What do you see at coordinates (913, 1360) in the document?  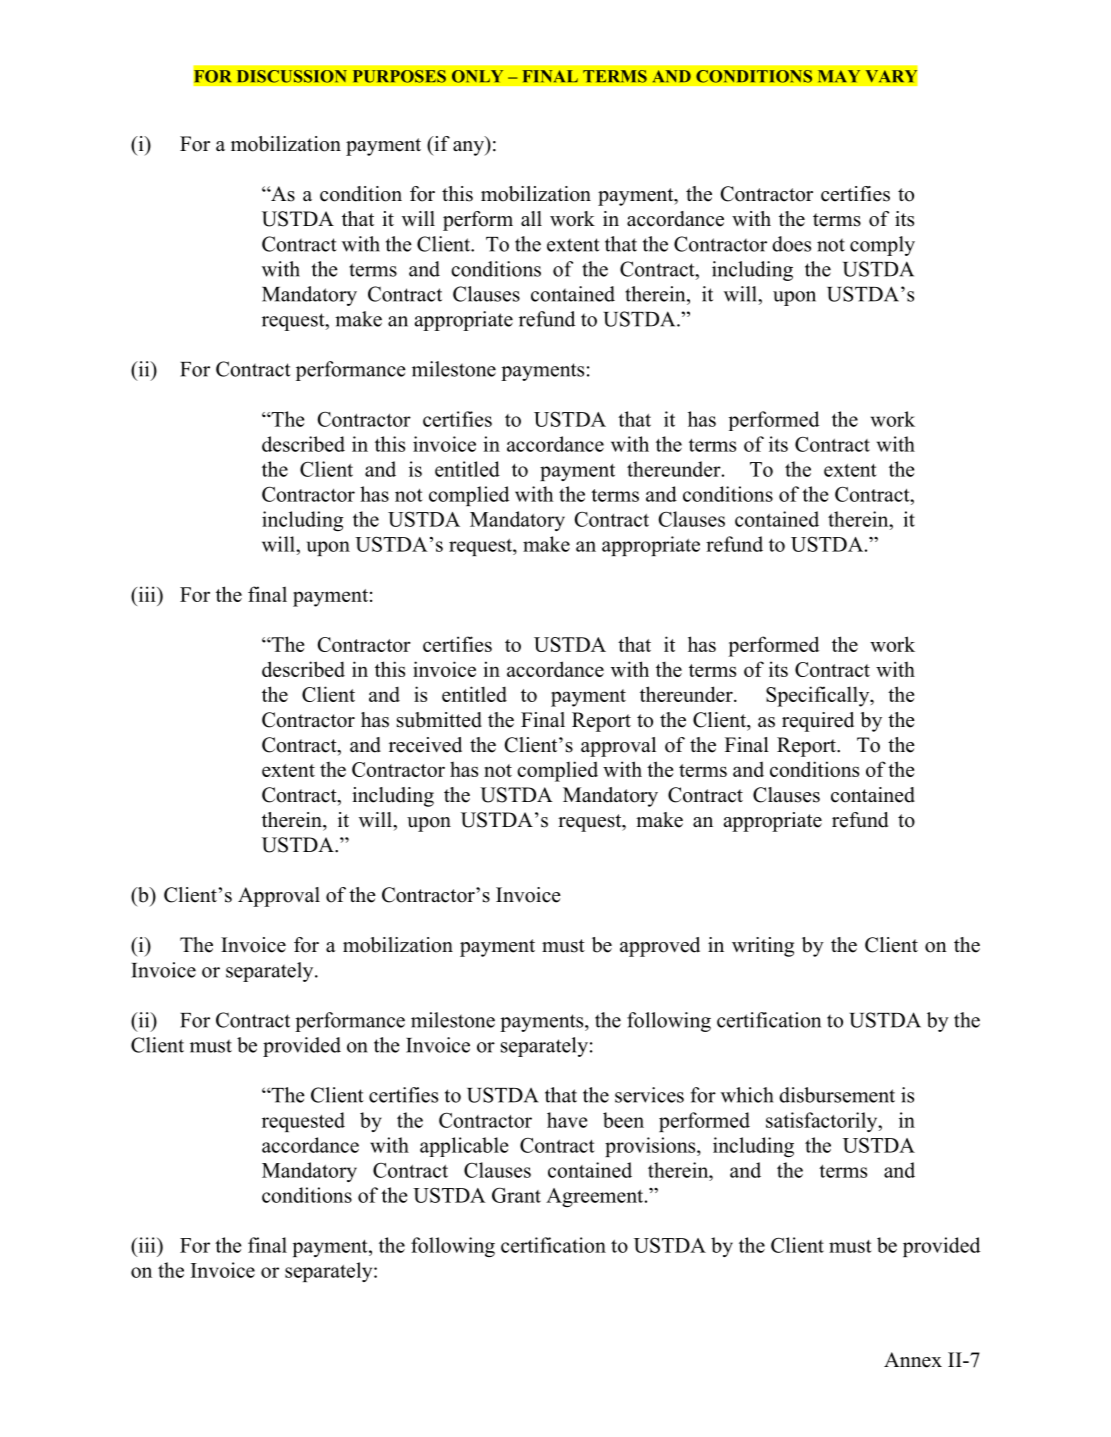 I see `Annex` at bounding box center [913, 1360].
